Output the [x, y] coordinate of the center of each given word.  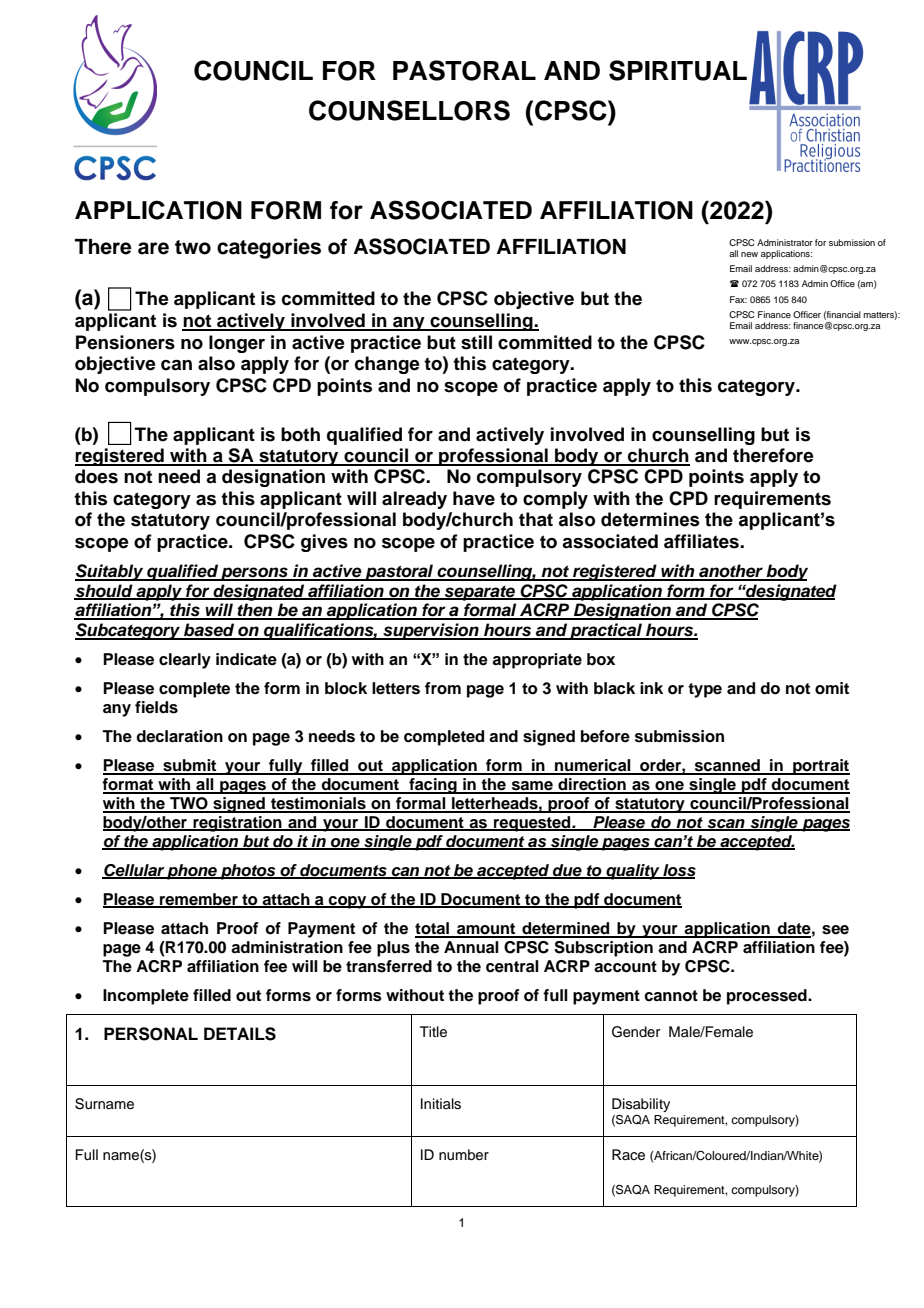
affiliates [702, 541]
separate [480, 593]
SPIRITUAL [678, 70]
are [153, 248]
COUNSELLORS [409, 110]
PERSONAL [151, 1034]
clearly [185, 661]
